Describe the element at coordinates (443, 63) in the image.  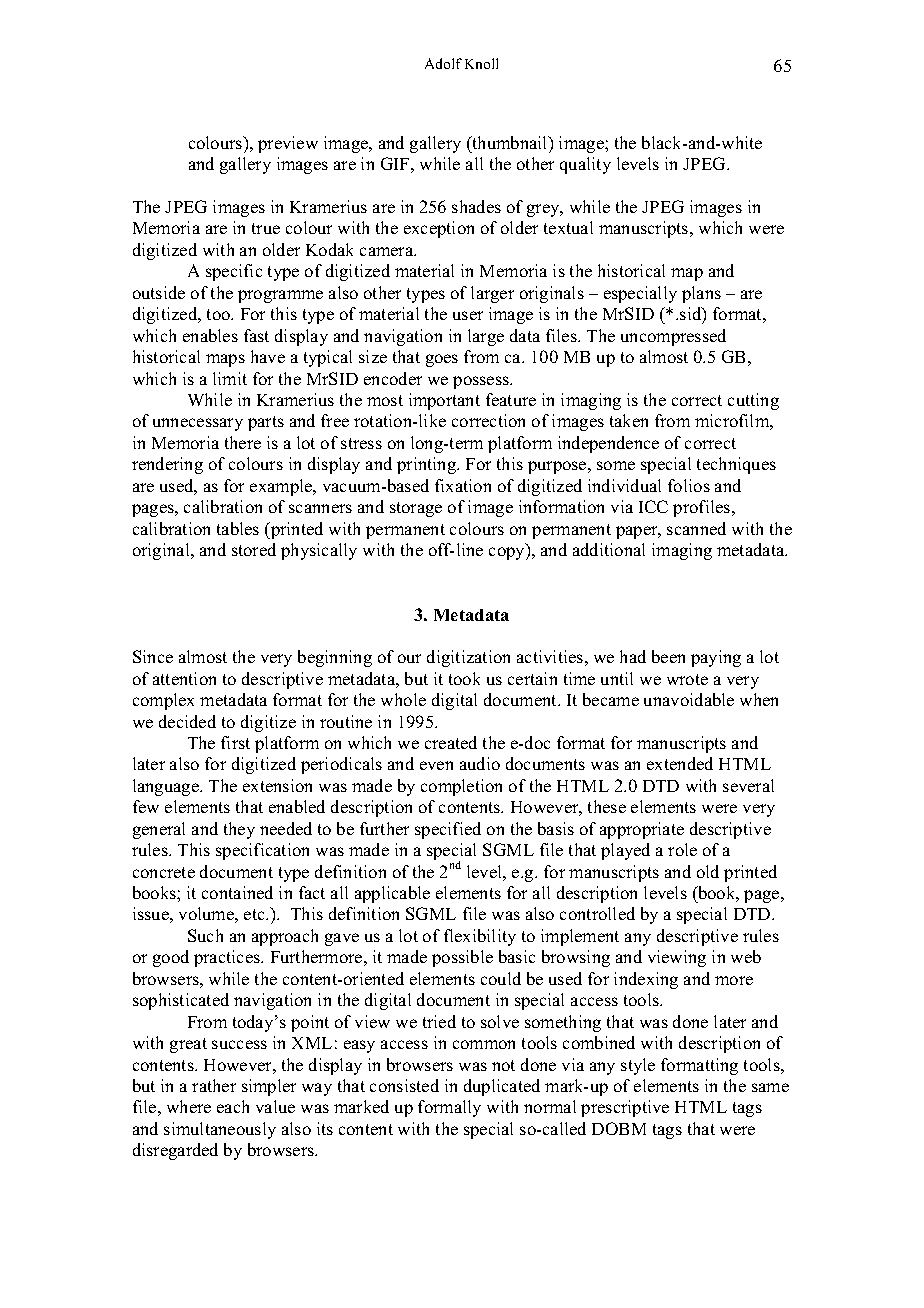
I see `Adolf` at that location.
